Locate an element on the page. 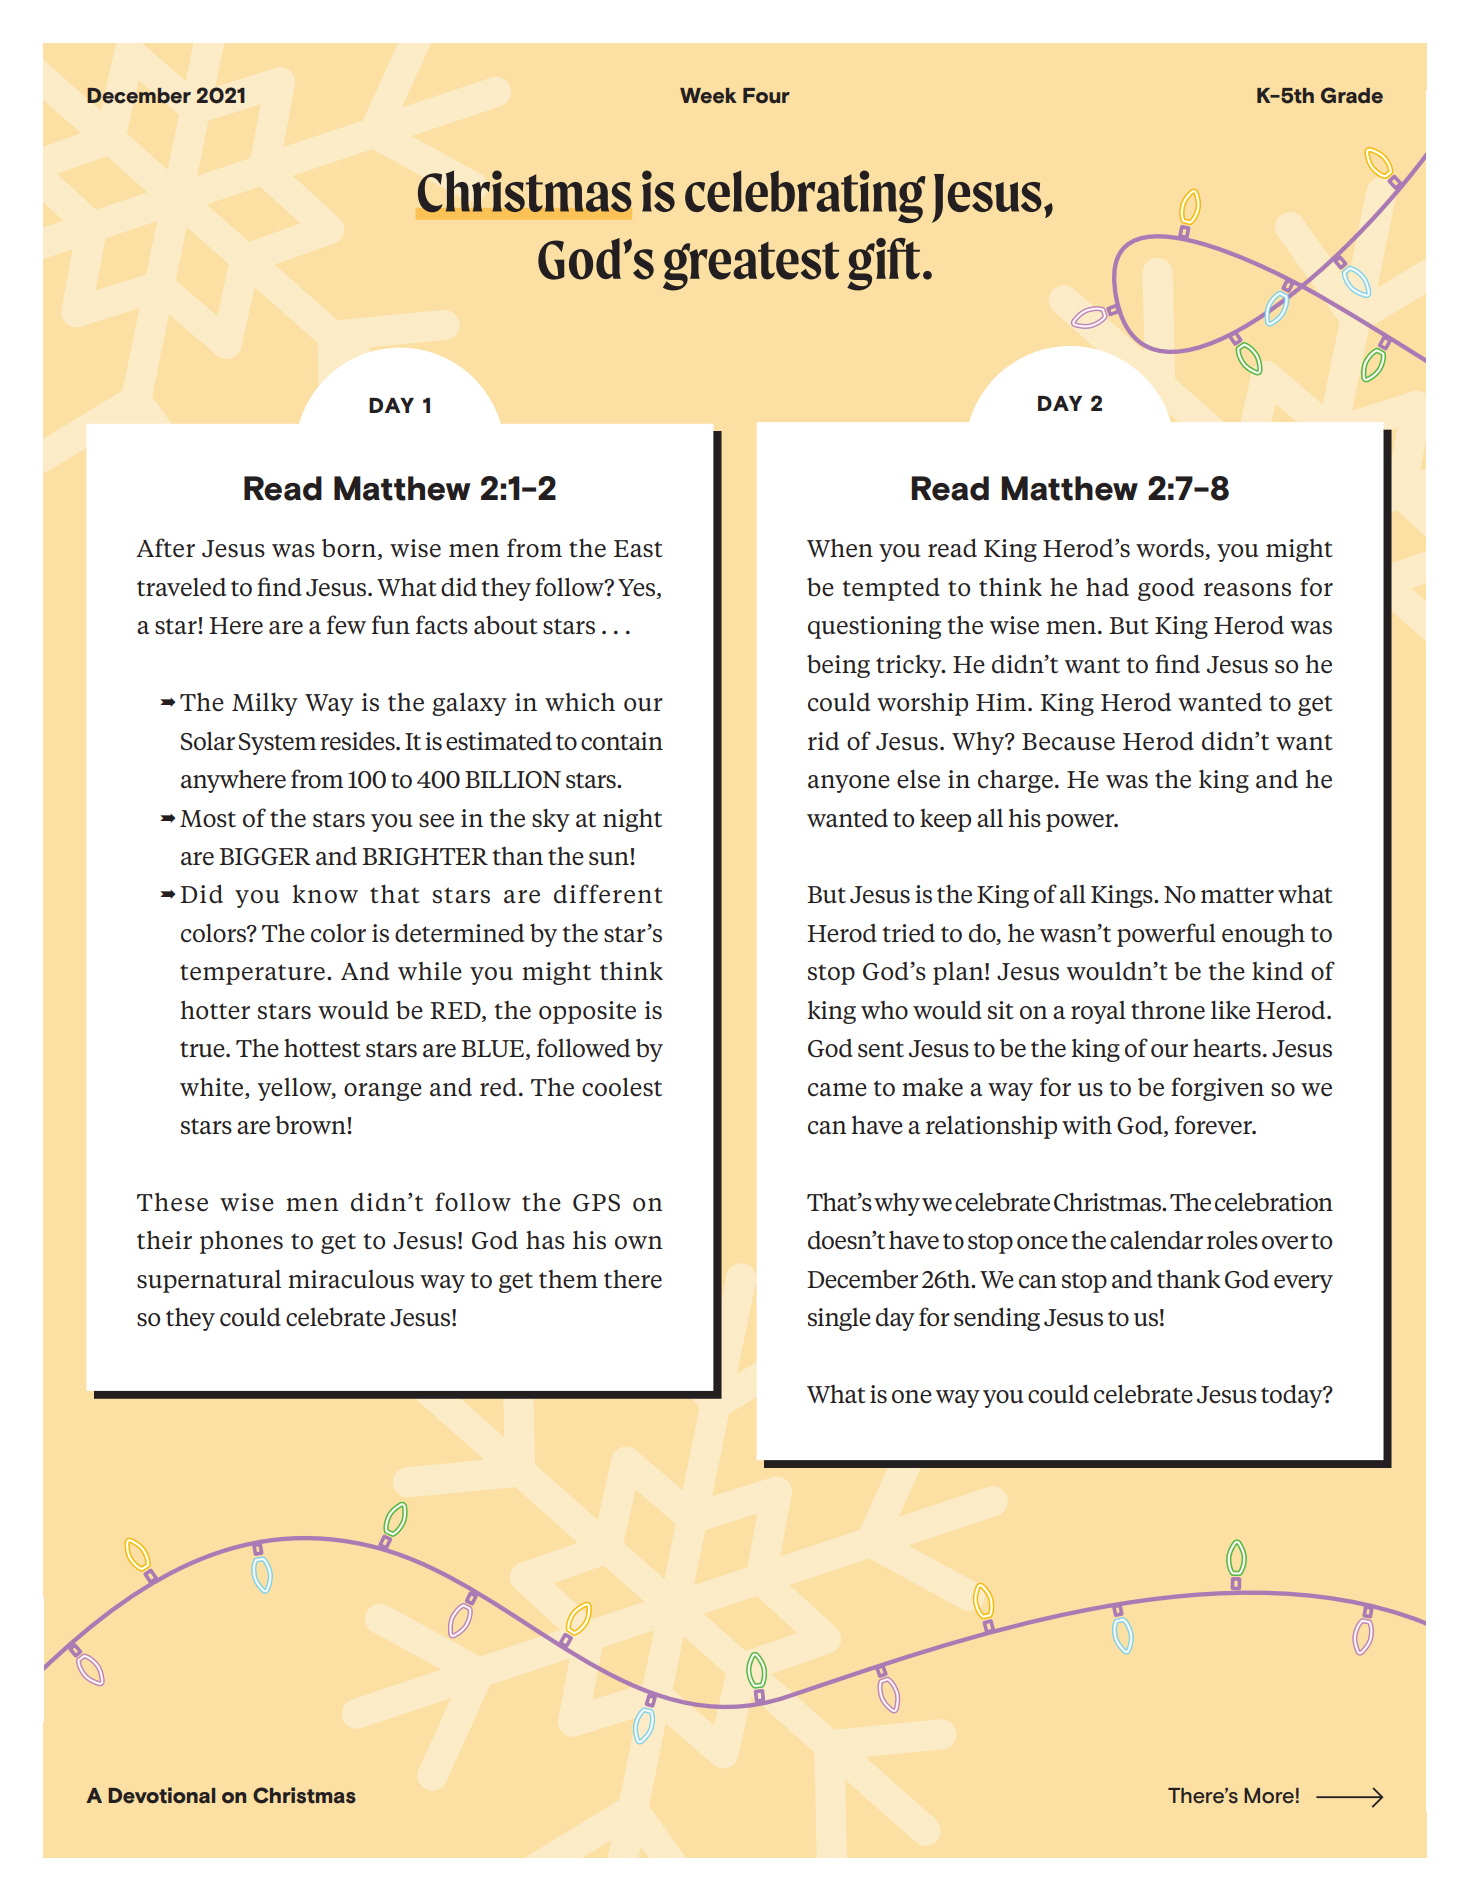 The width and height of the document is (1470, 1903). temperature is located at coordinates (252, 974).
